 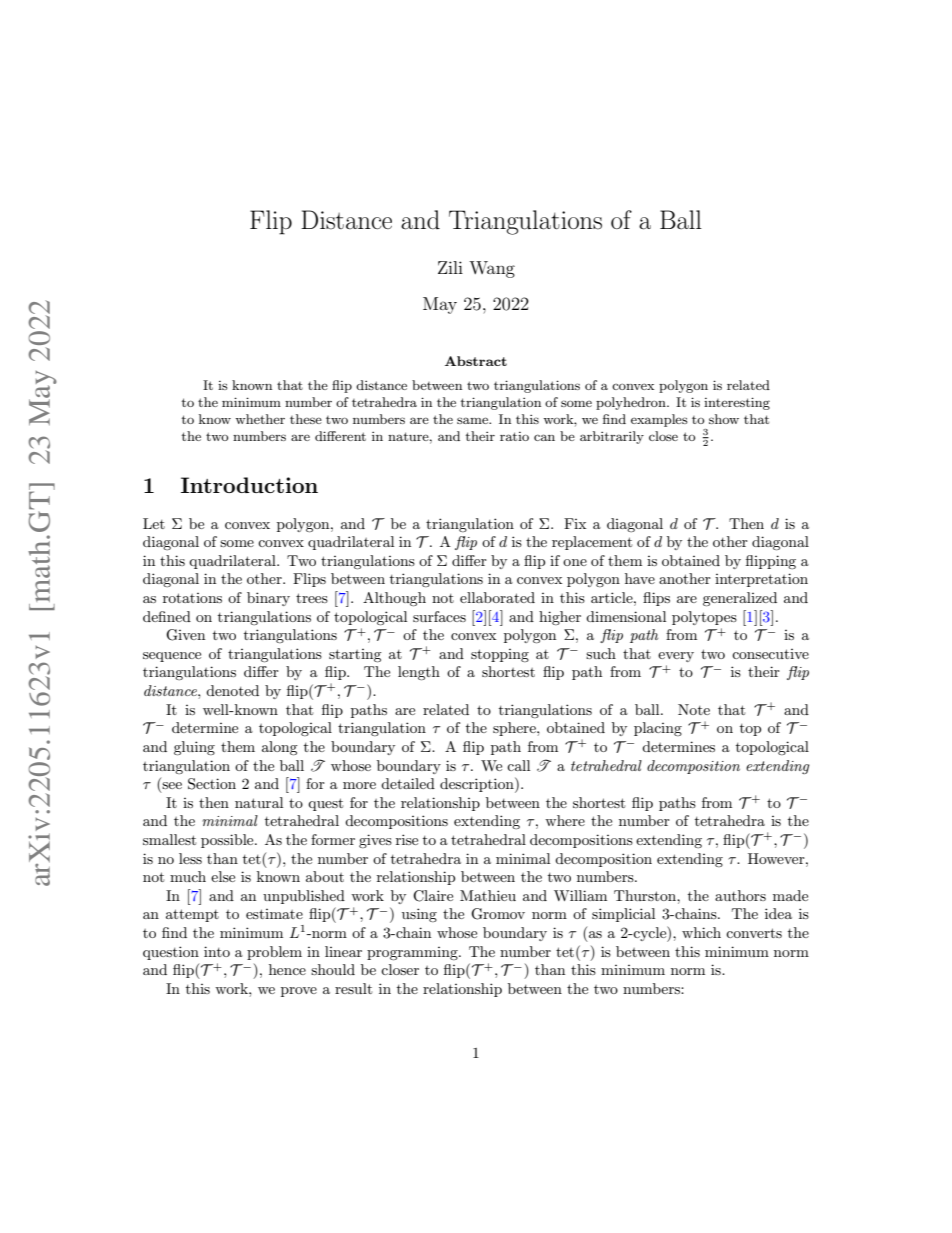 I want to click on Introduction, so click(x=249, y=485).
